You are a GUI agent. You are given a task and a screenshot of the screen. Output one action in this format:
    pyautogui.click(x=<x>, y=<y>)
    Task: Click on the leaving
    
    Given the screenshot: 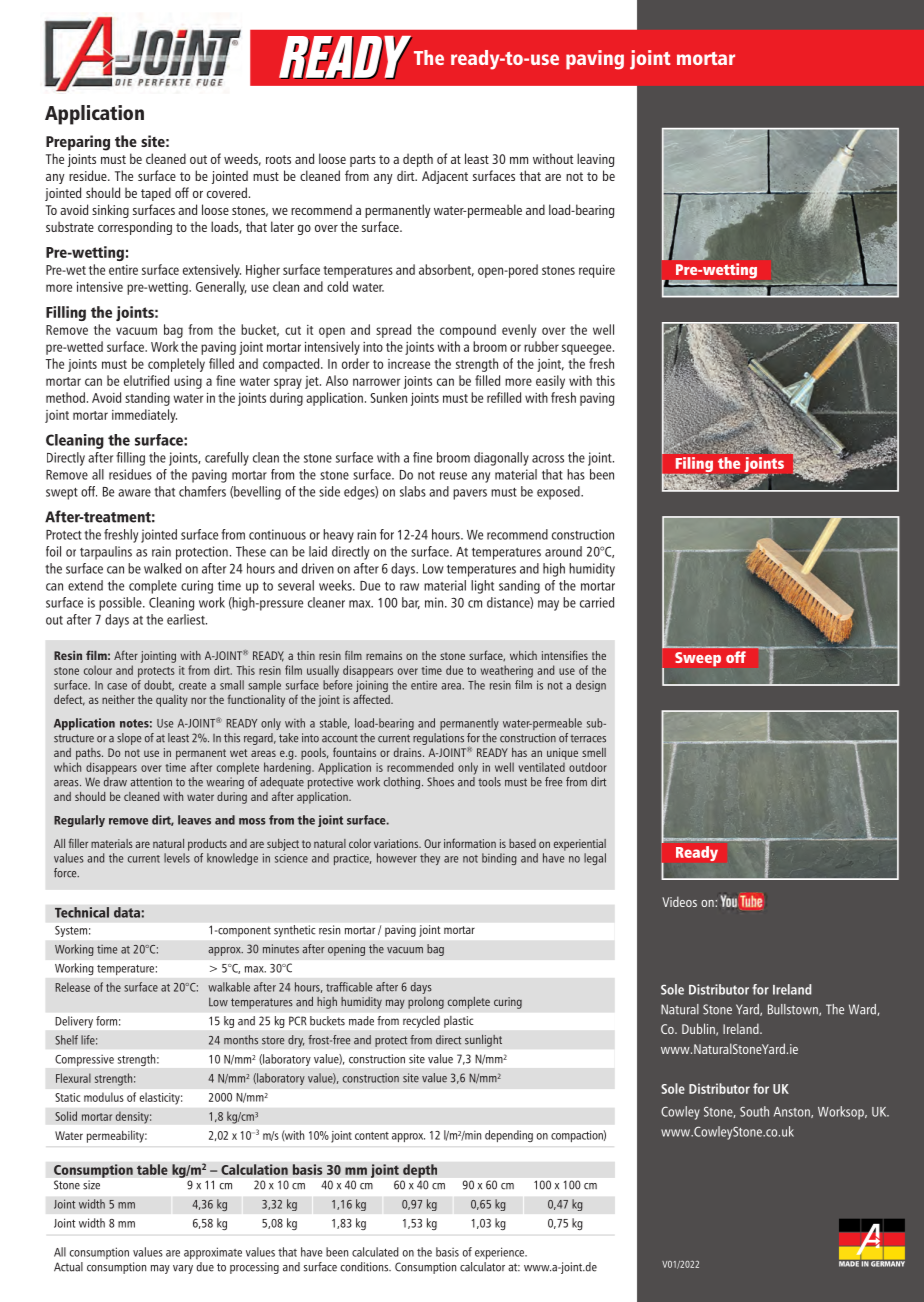 What is the action you would take?
    pyautogui.click(x=595, y=160)
